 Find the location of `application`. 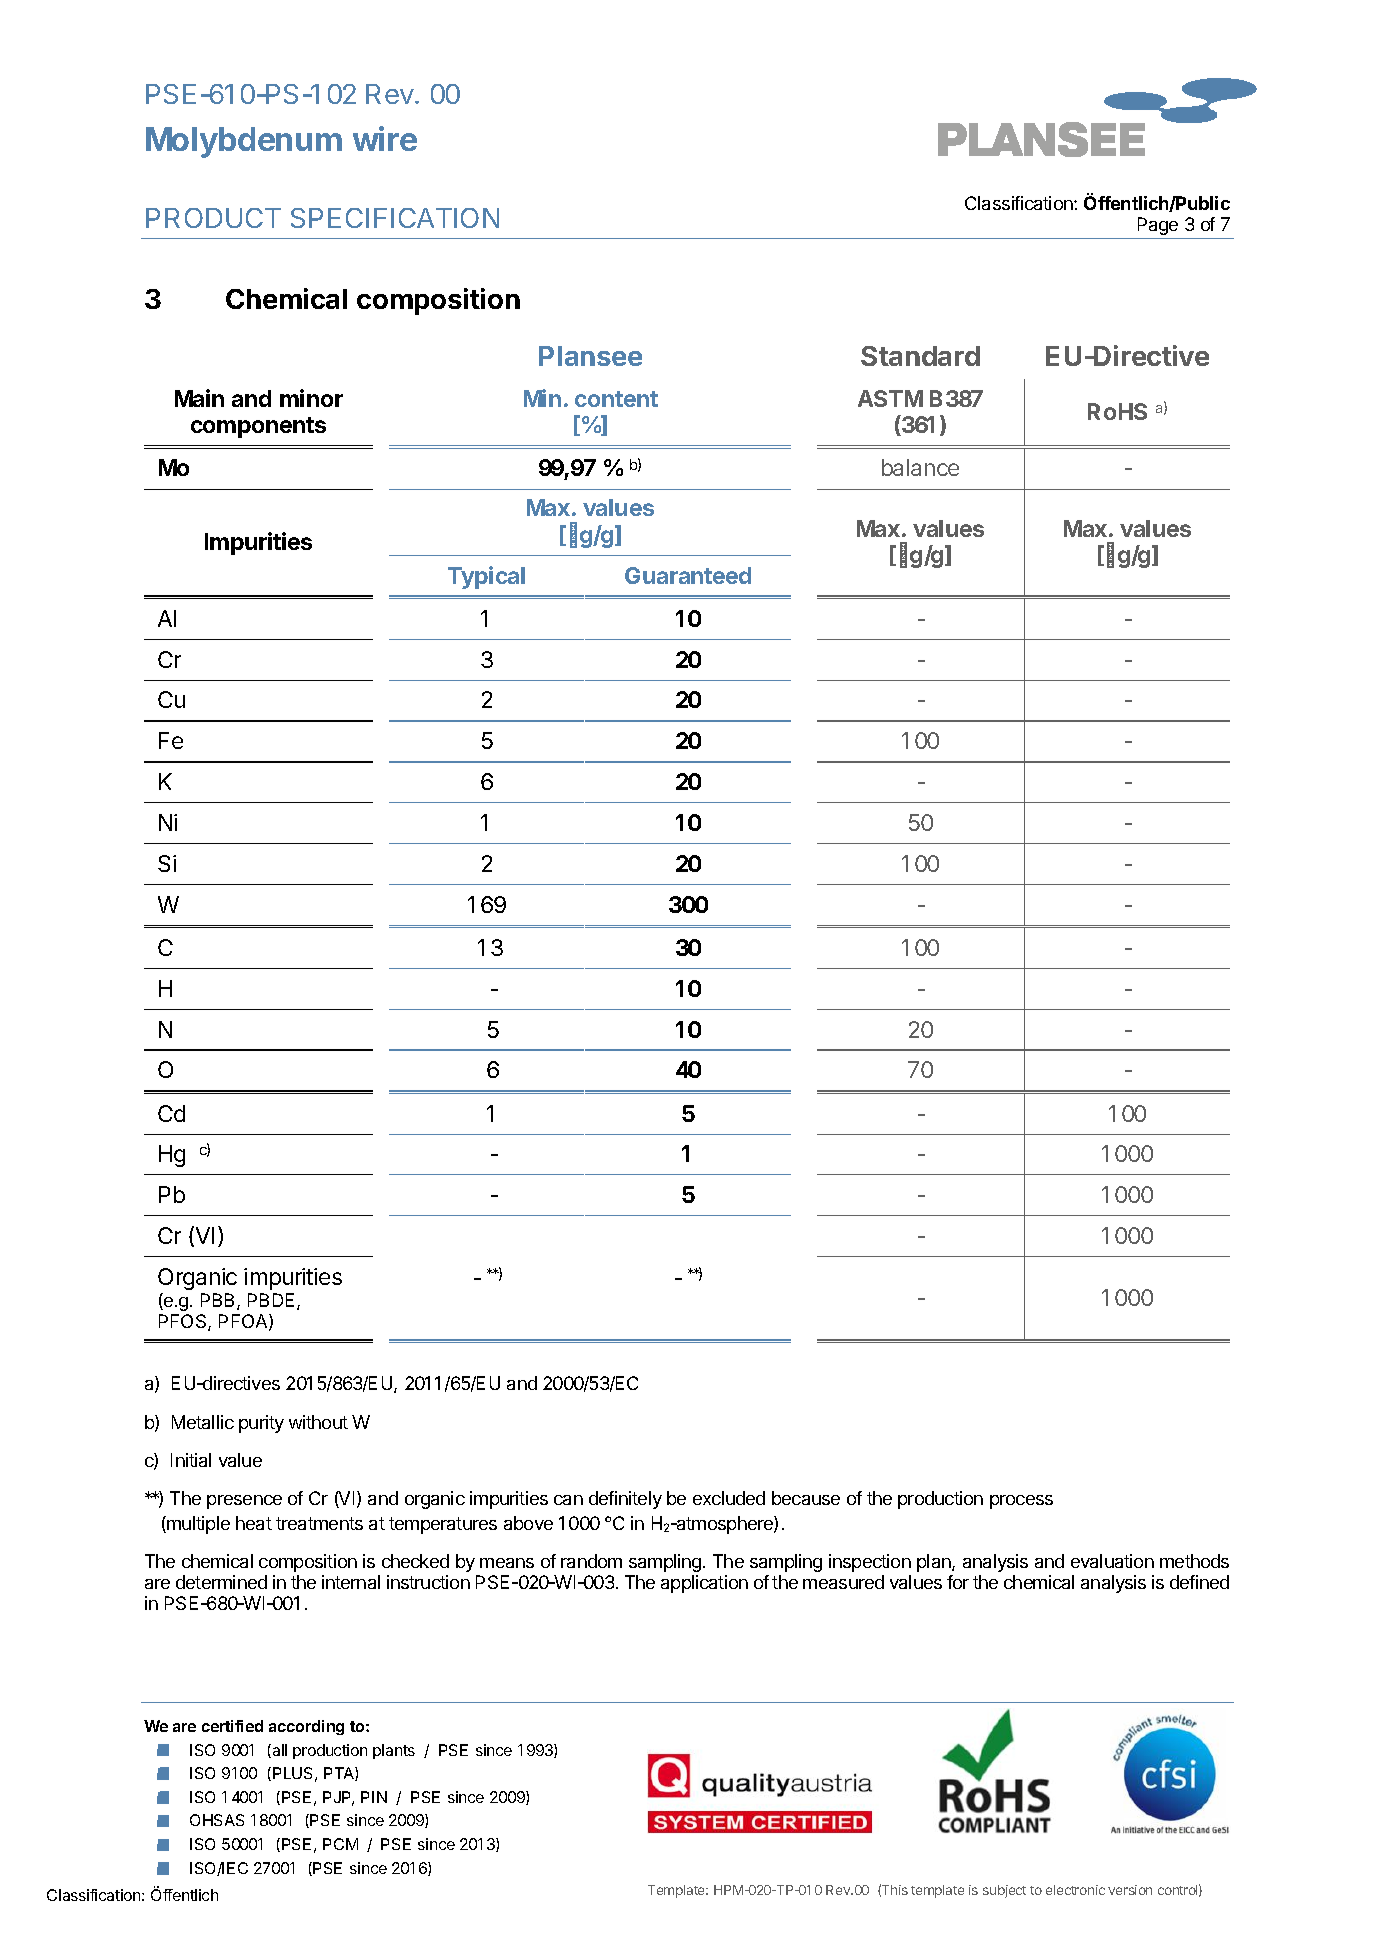

application is located at coordinates (704, 1584).
